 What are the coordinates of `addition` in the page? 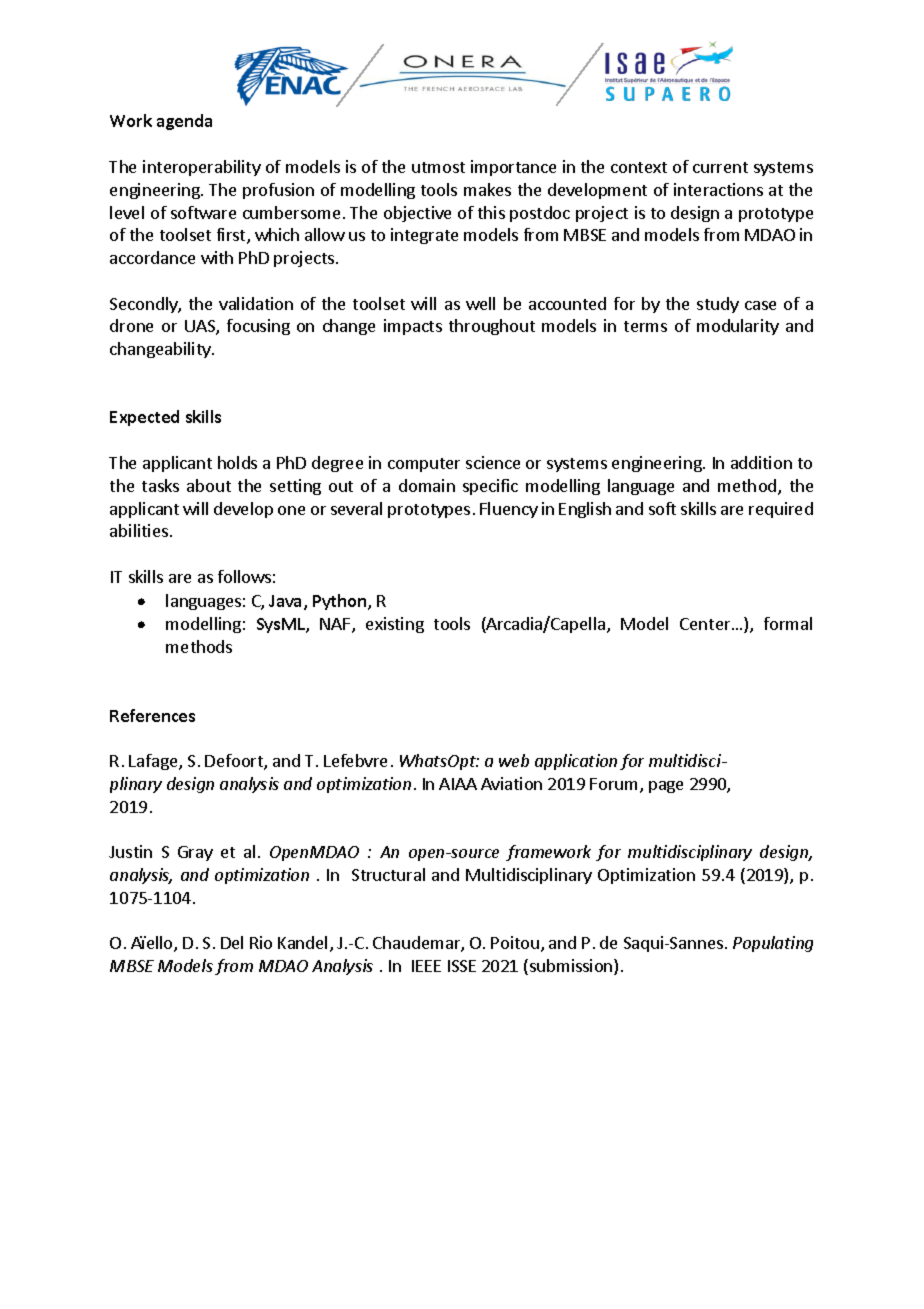 It's located at (761, 462).
